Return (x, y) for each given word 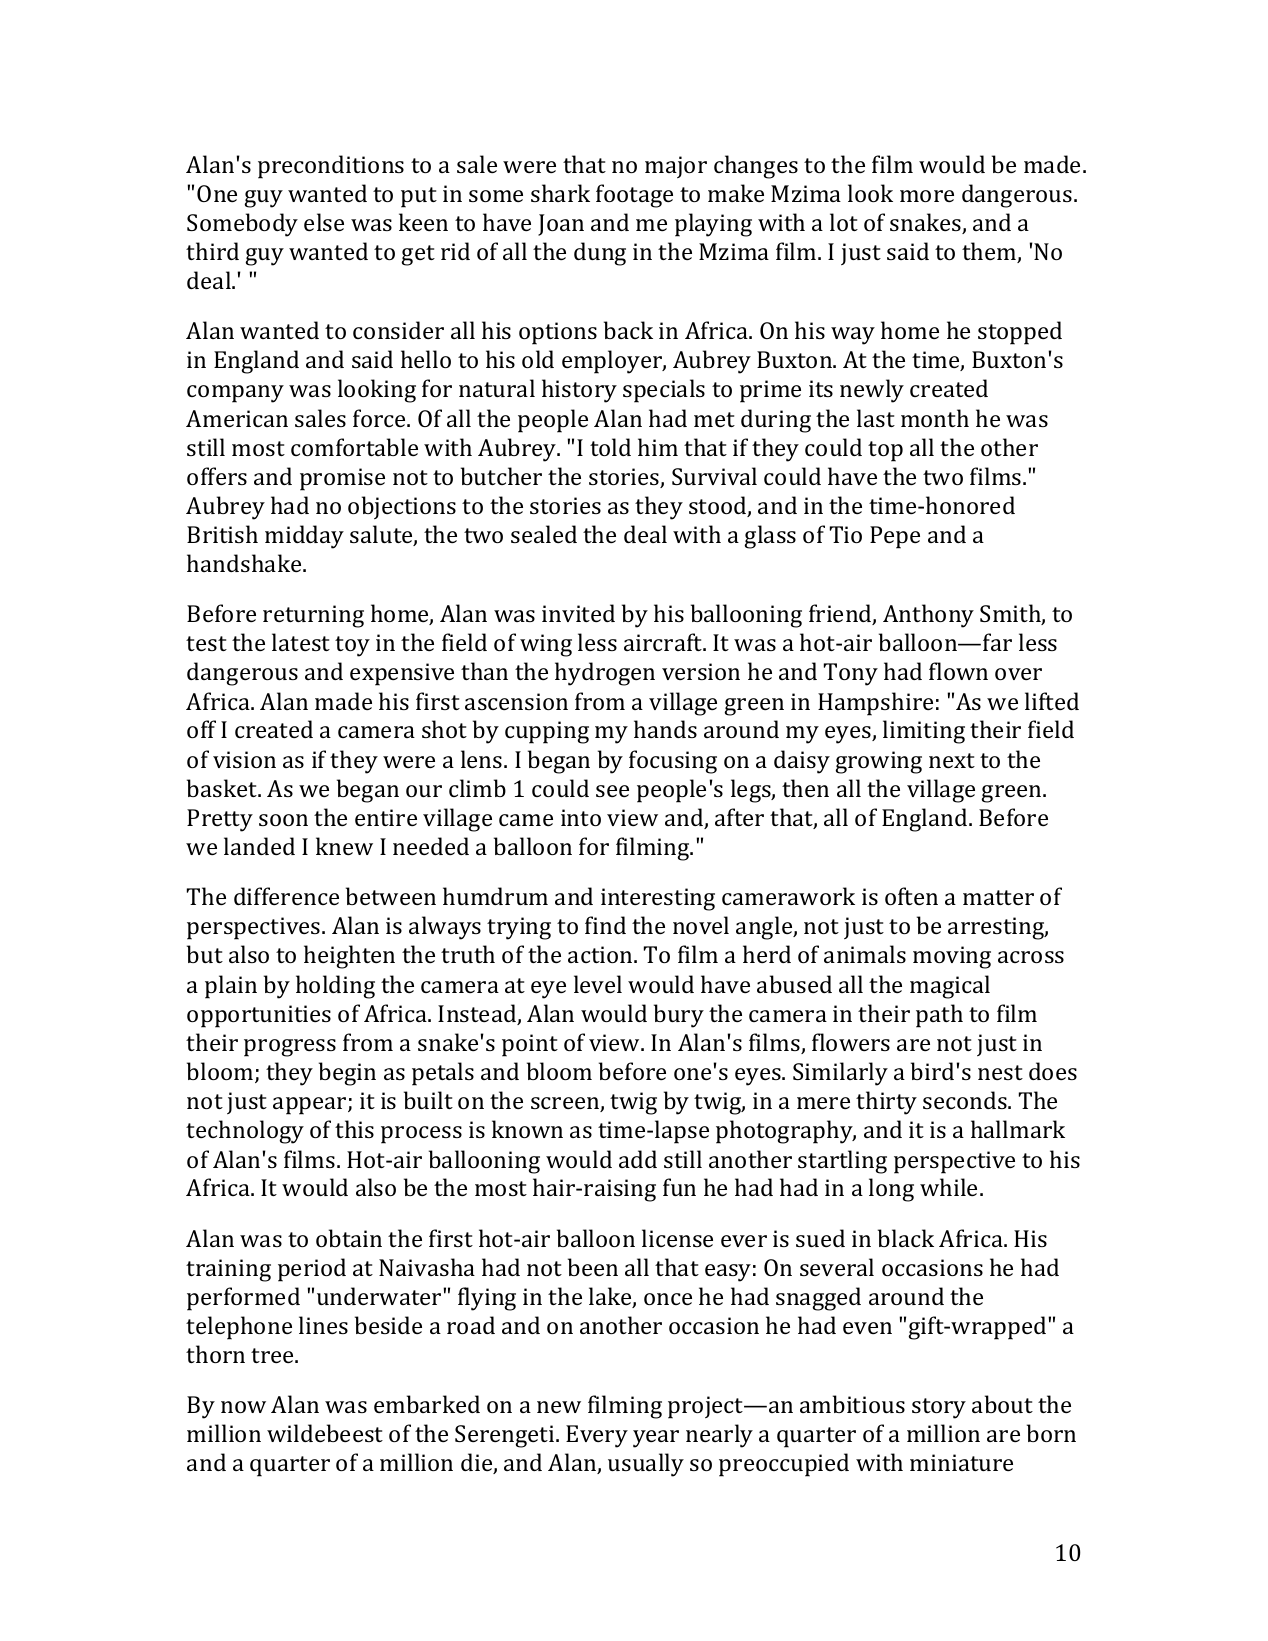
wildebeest (325, 1433)
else (324, 222)
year (656, 1439)
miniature (961, 1462)
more (927, 196)
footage (634, 196)
